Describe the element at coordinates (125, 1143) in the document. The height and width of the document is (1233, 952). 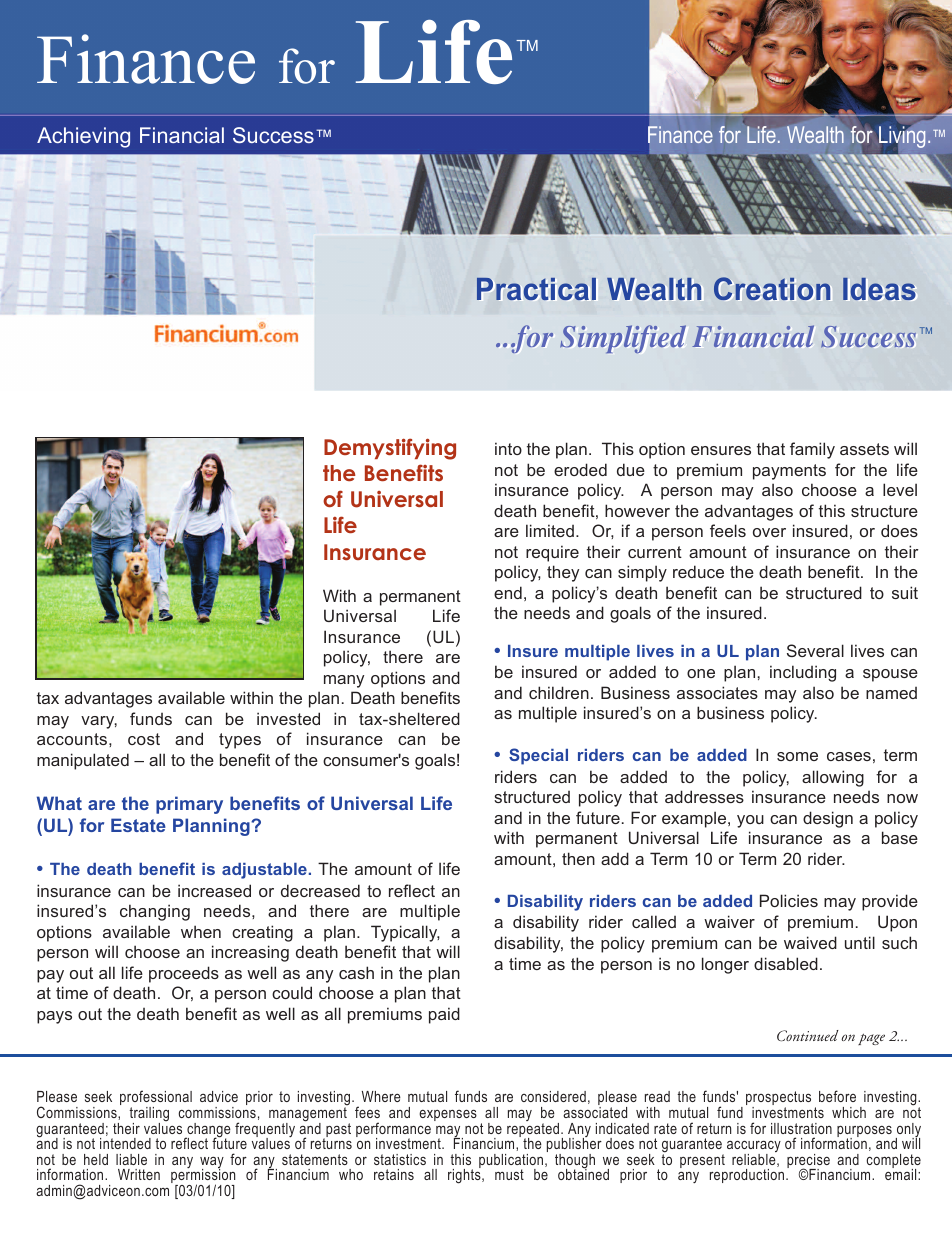
I see `intended` at that location.
